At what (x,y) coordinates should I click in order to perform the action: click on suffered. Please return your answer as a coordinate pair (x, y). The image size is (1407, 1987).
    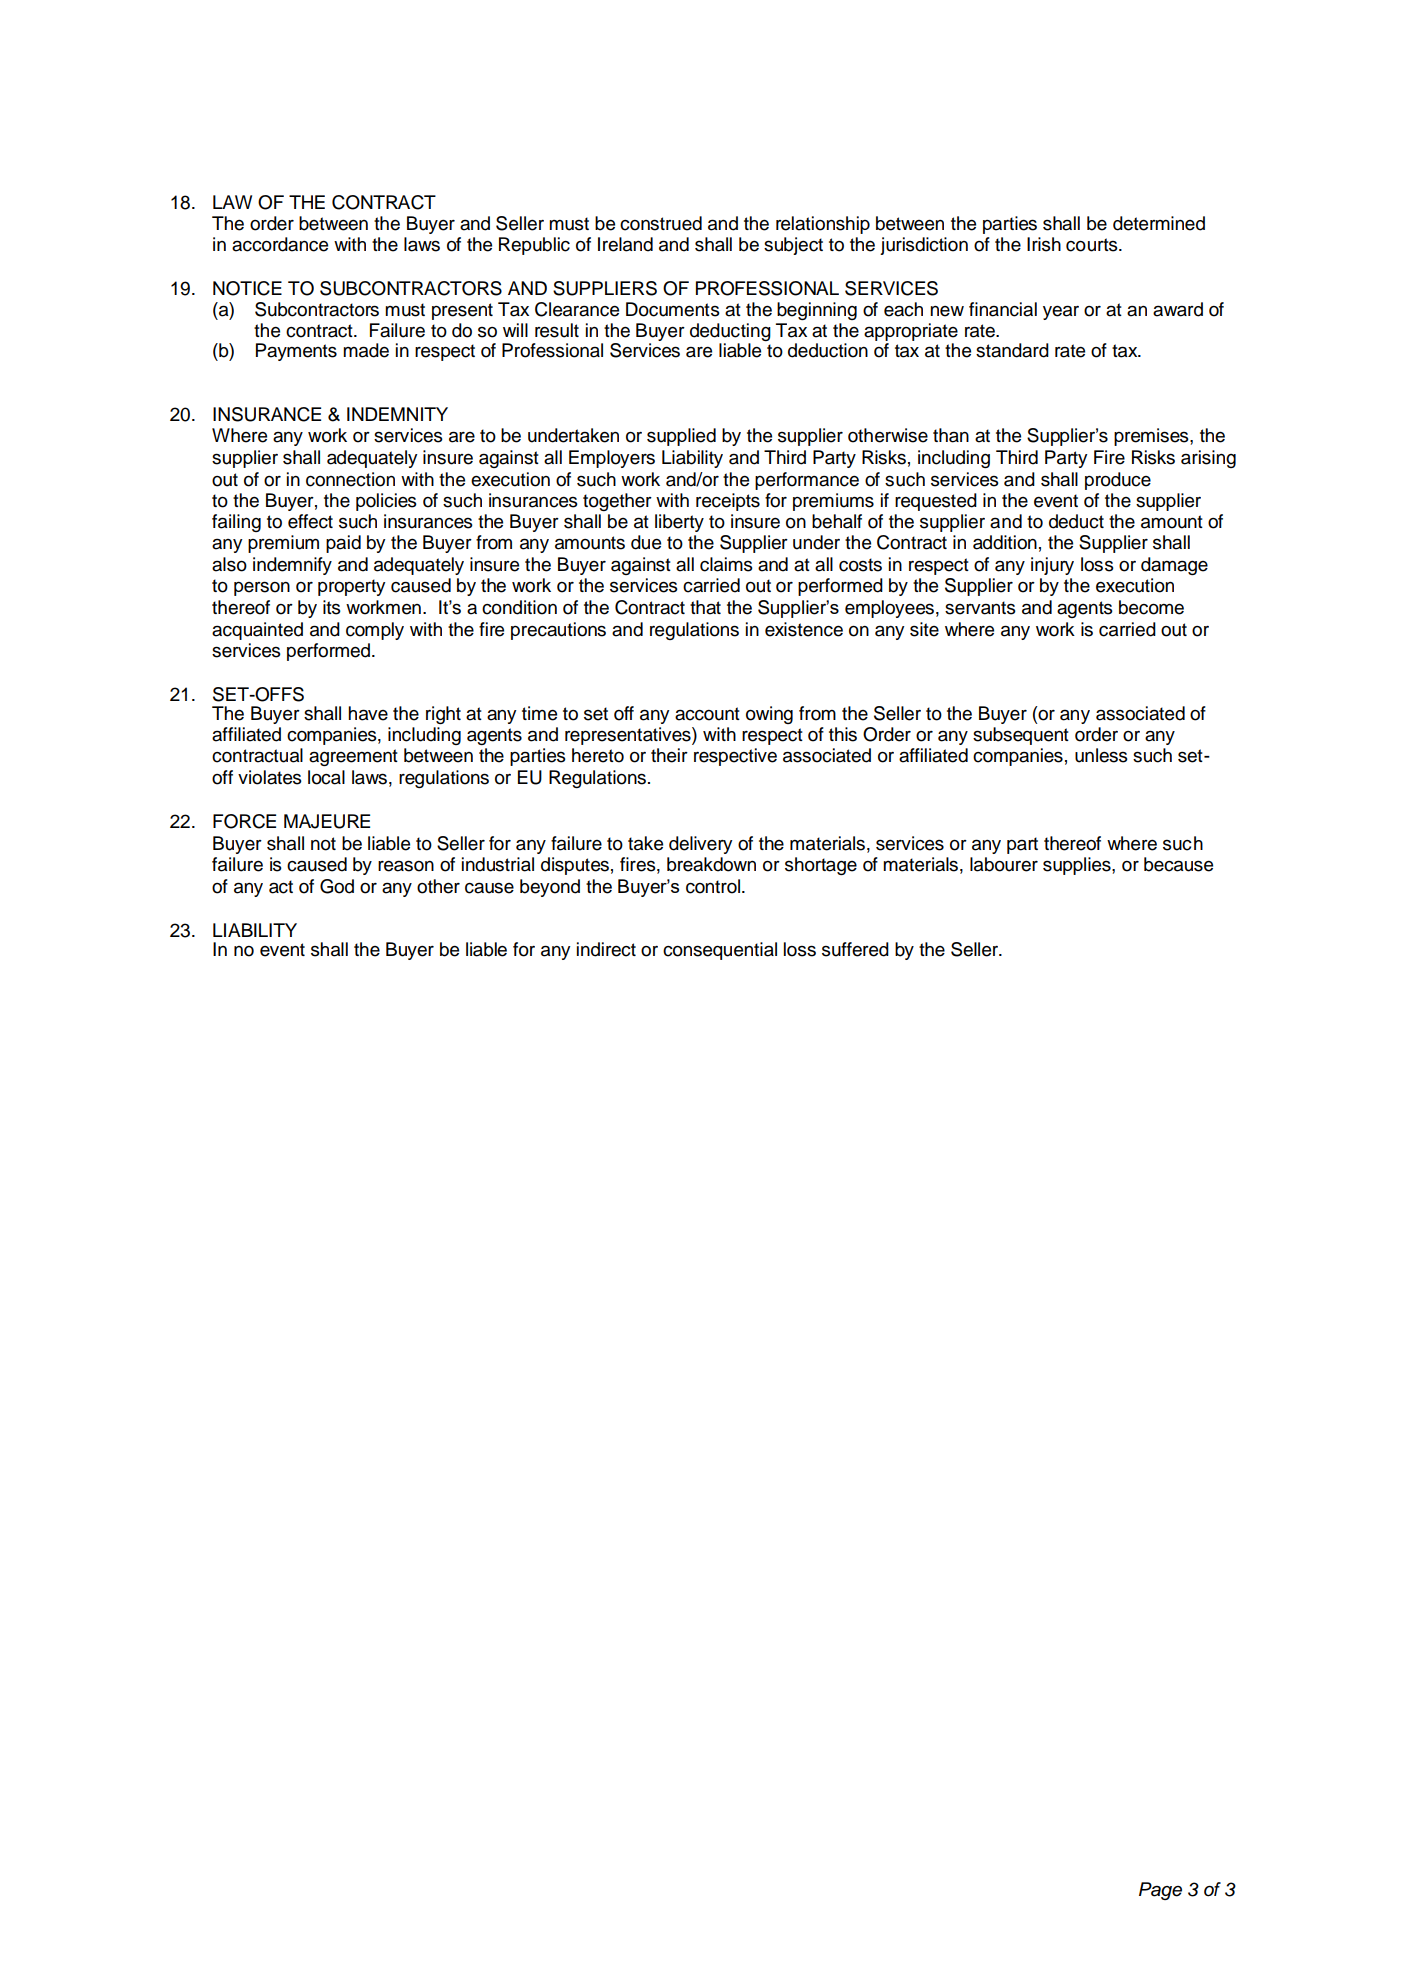
    Looking at the image, I should click on (855, 949).
